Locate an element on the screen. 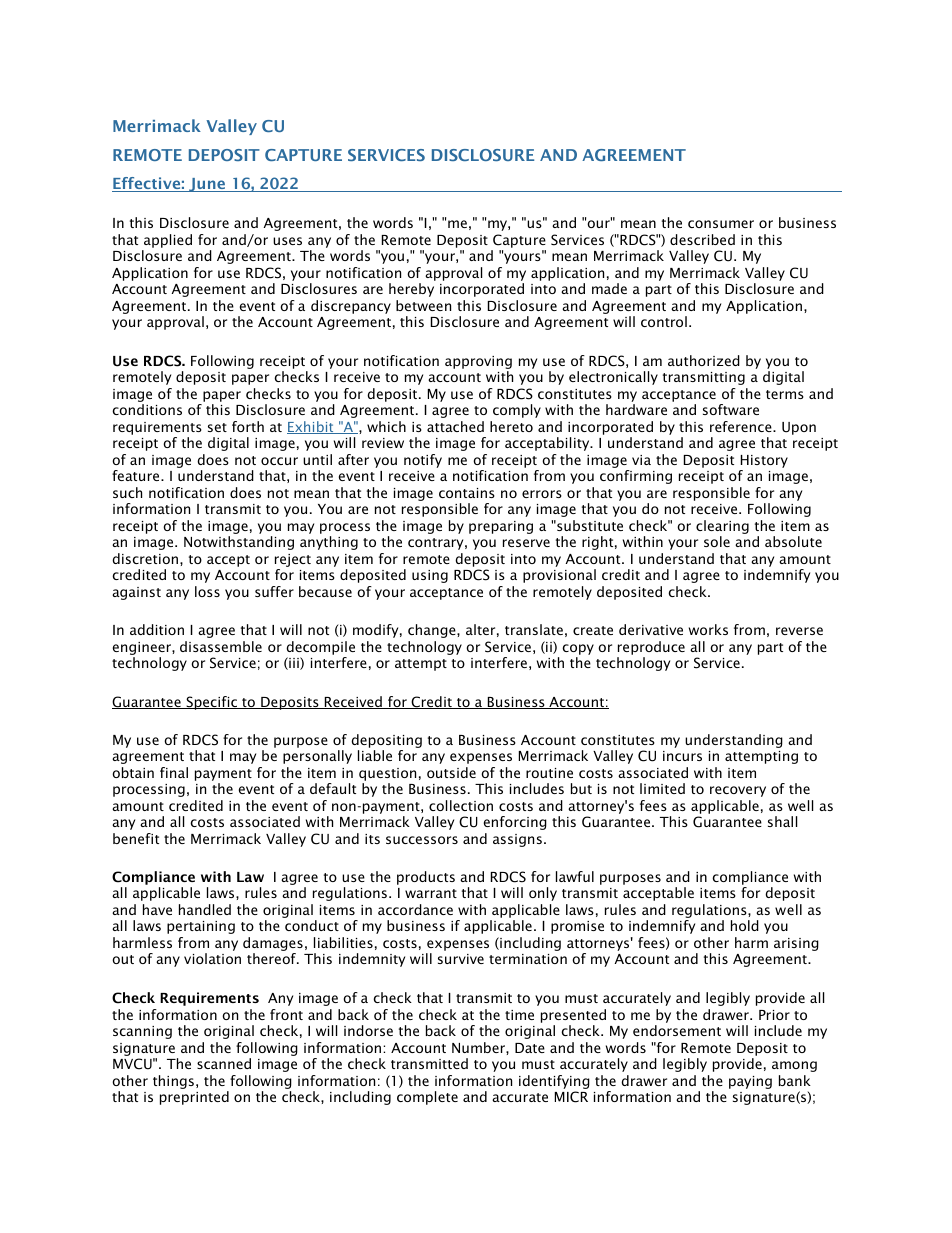 The height and width of the screenshot is (1233, 952). disassemble is located at coordinates (221, 646).
